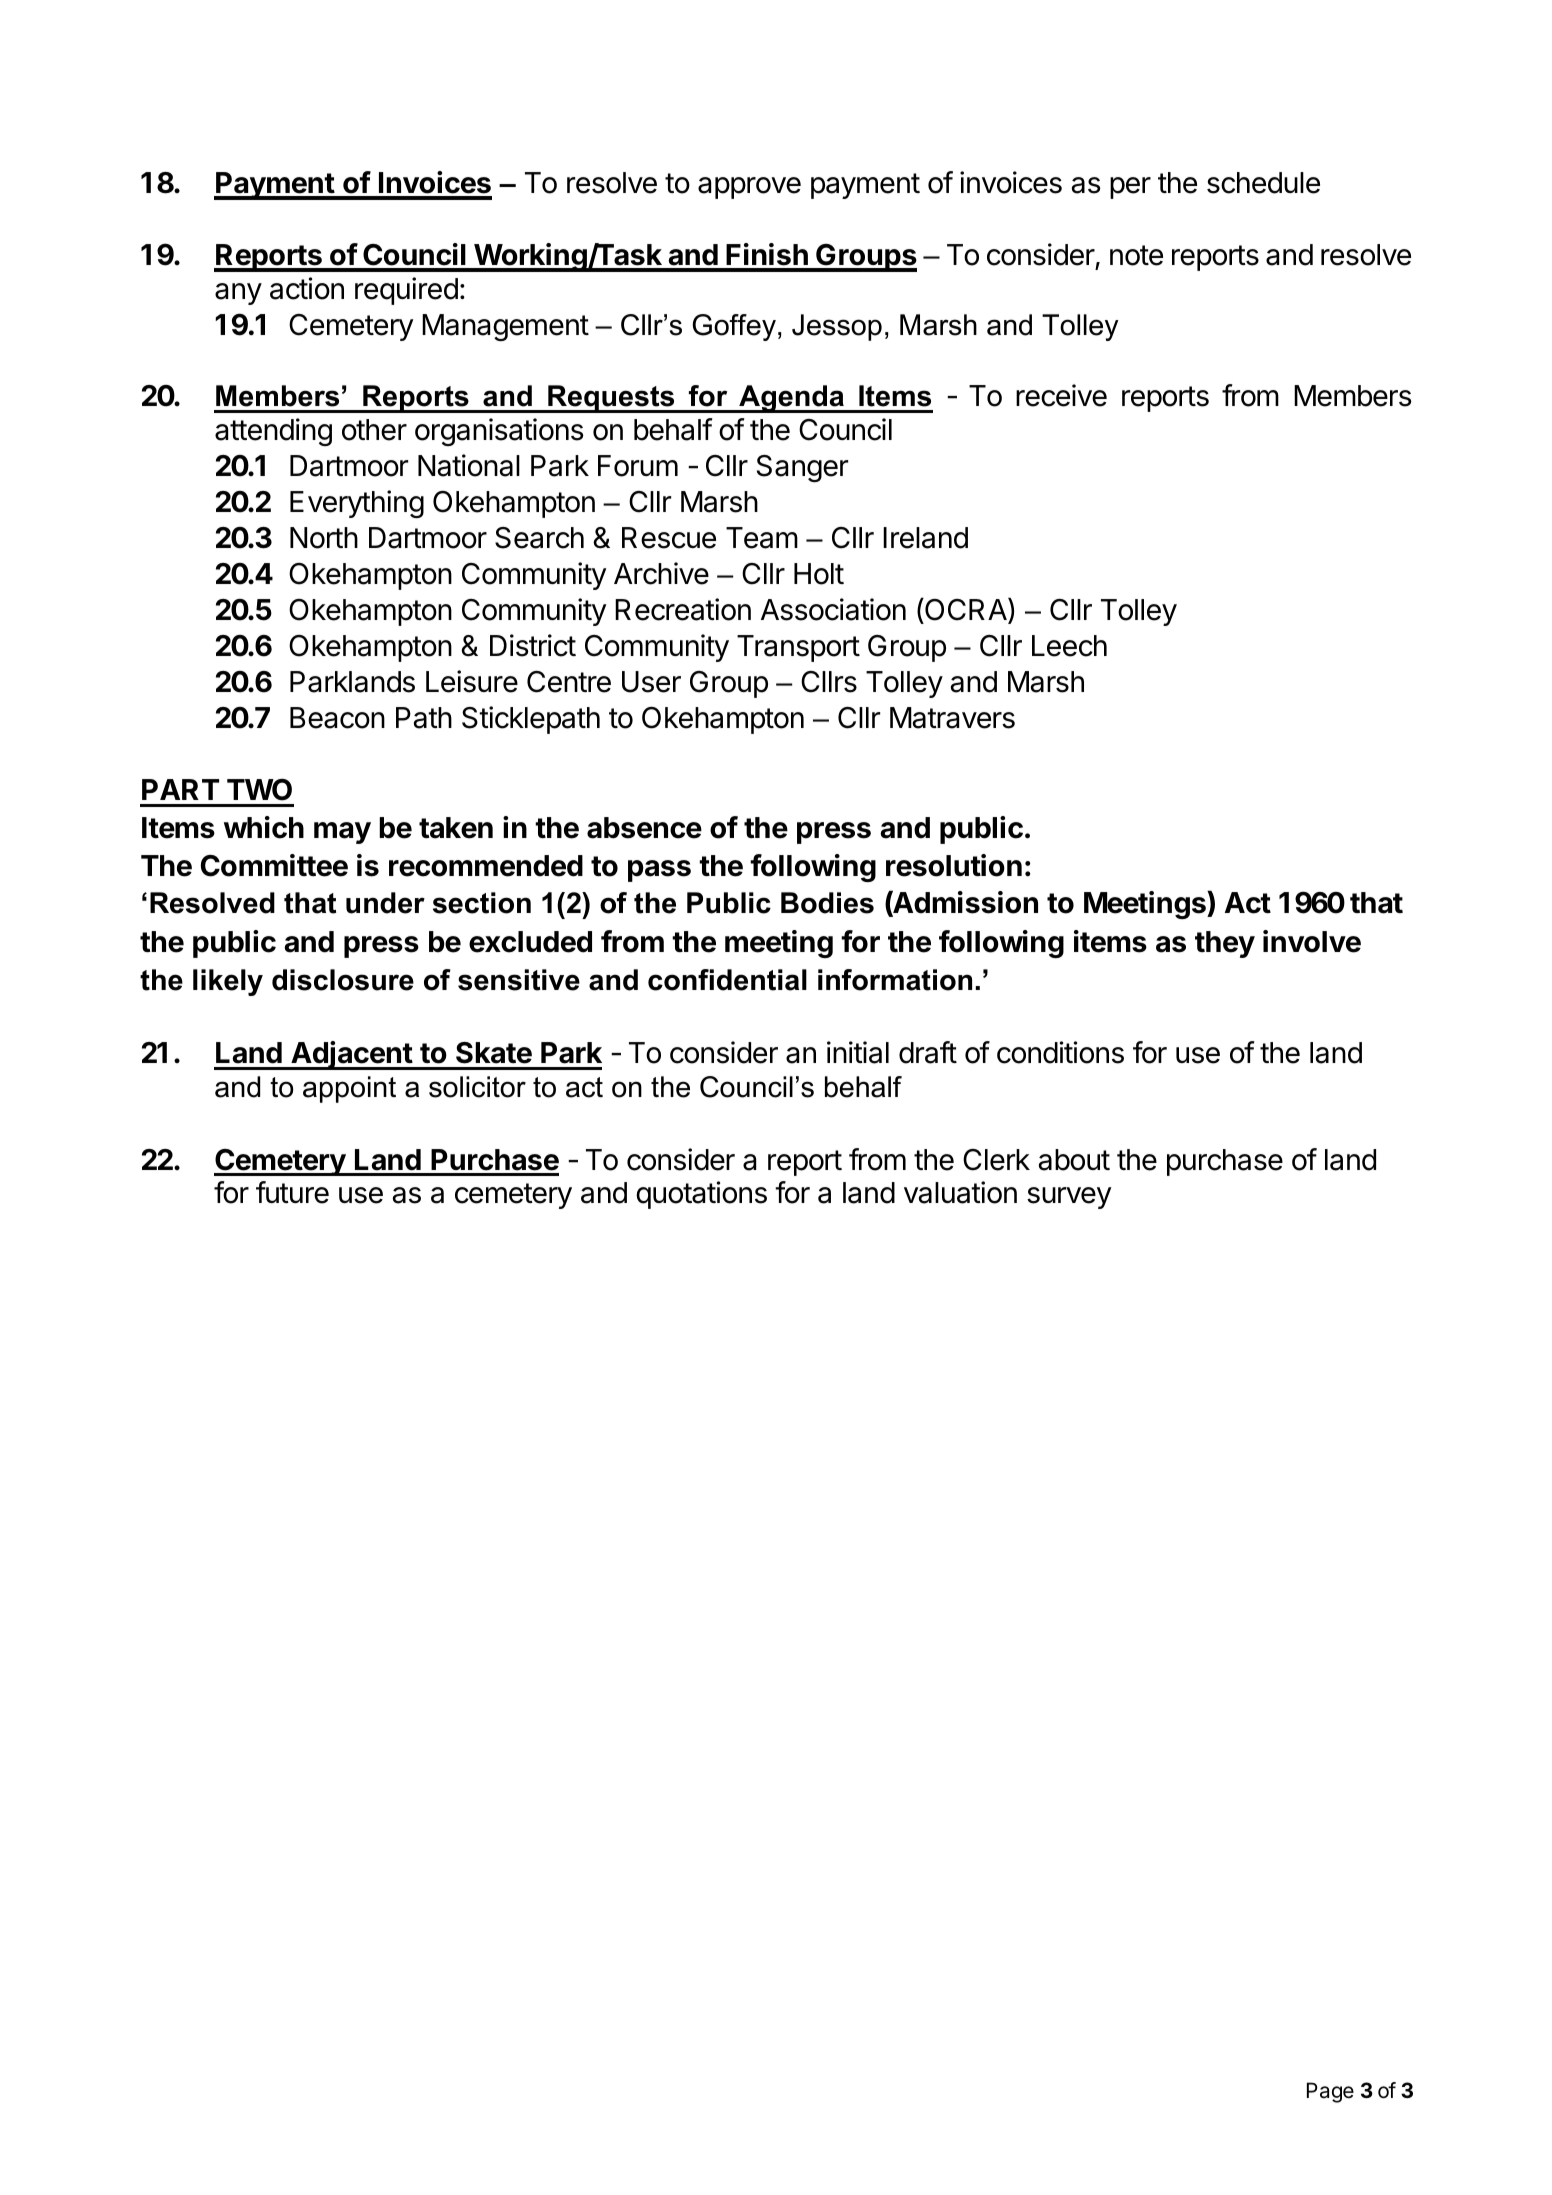 The image size is (1552, 2195). What do you see at coordinates (1136, 255) in the image?
I see `note` at bounding box center [1136, 255].
